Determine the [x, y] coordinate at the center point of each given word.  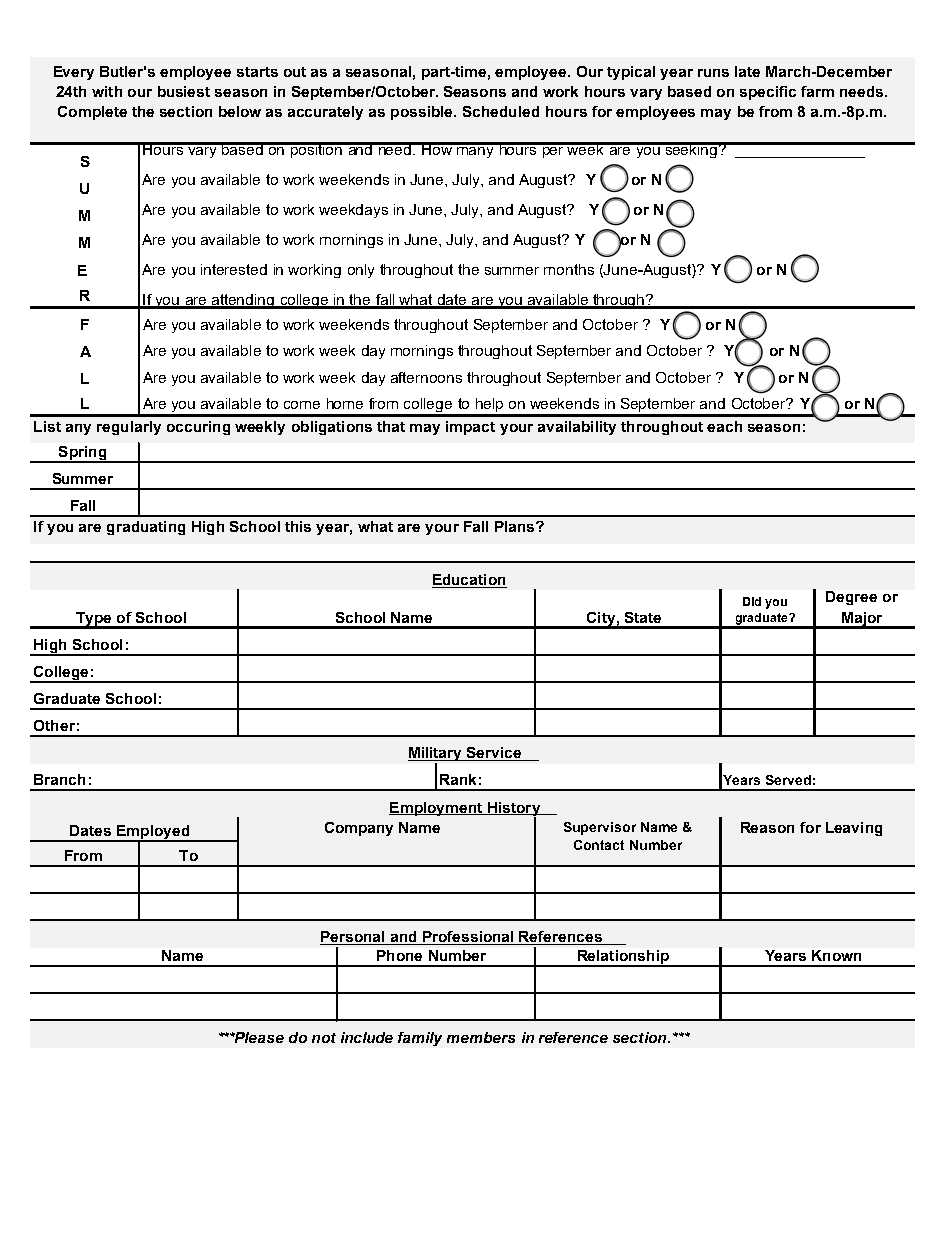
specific [768, 93]
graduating [146, 528]
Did [752, 601]
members [481, 1037]
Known [836, 955]
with [107, 91]
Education [469, 579]
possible [423, 113]
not [324, 1038]
